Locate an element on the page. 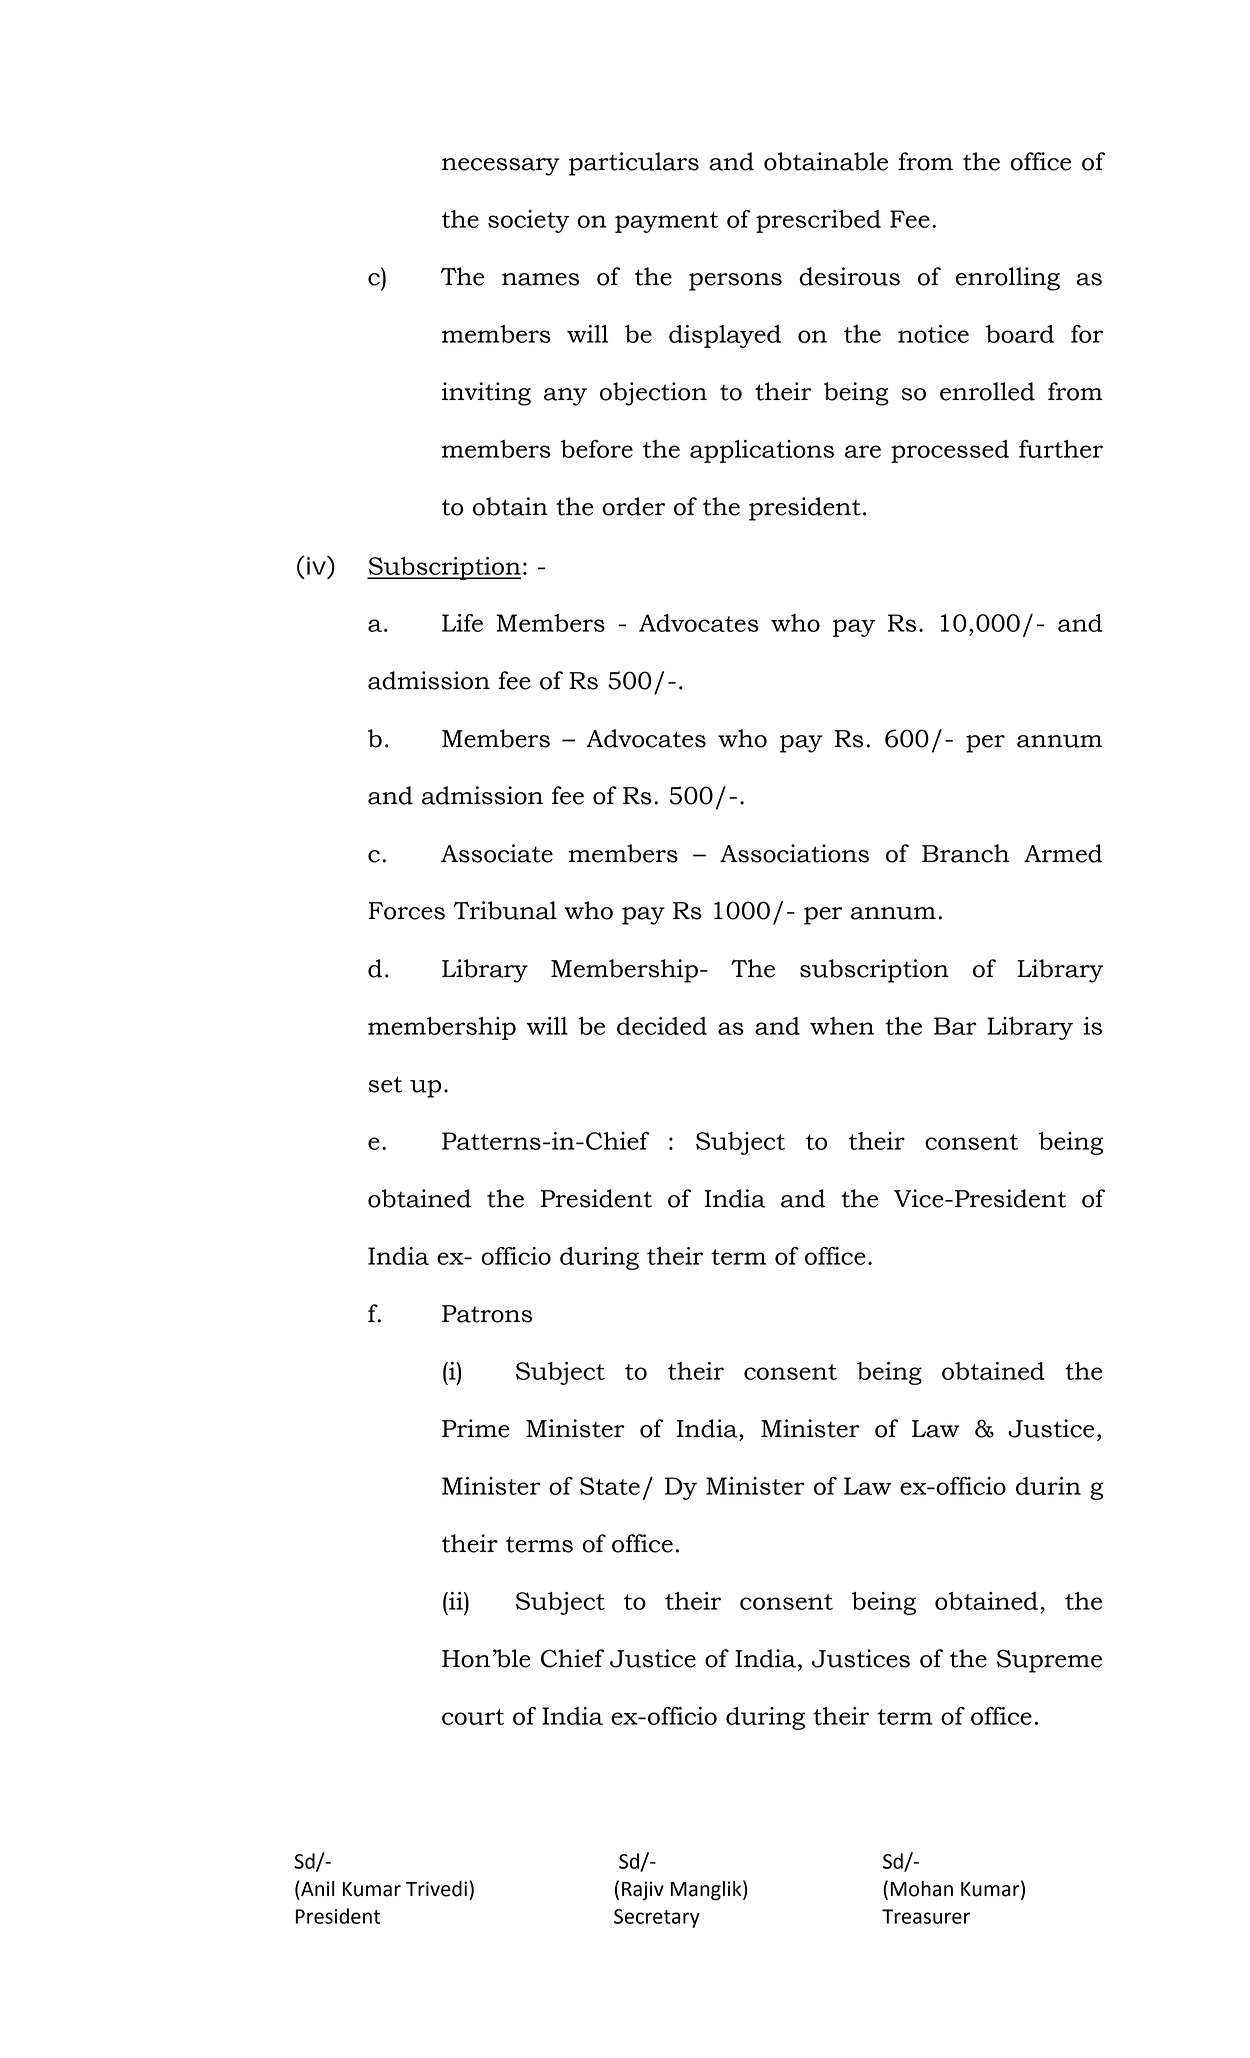 This document has height=2058, width=1250. decided is located at coordinates (662, 1026).
